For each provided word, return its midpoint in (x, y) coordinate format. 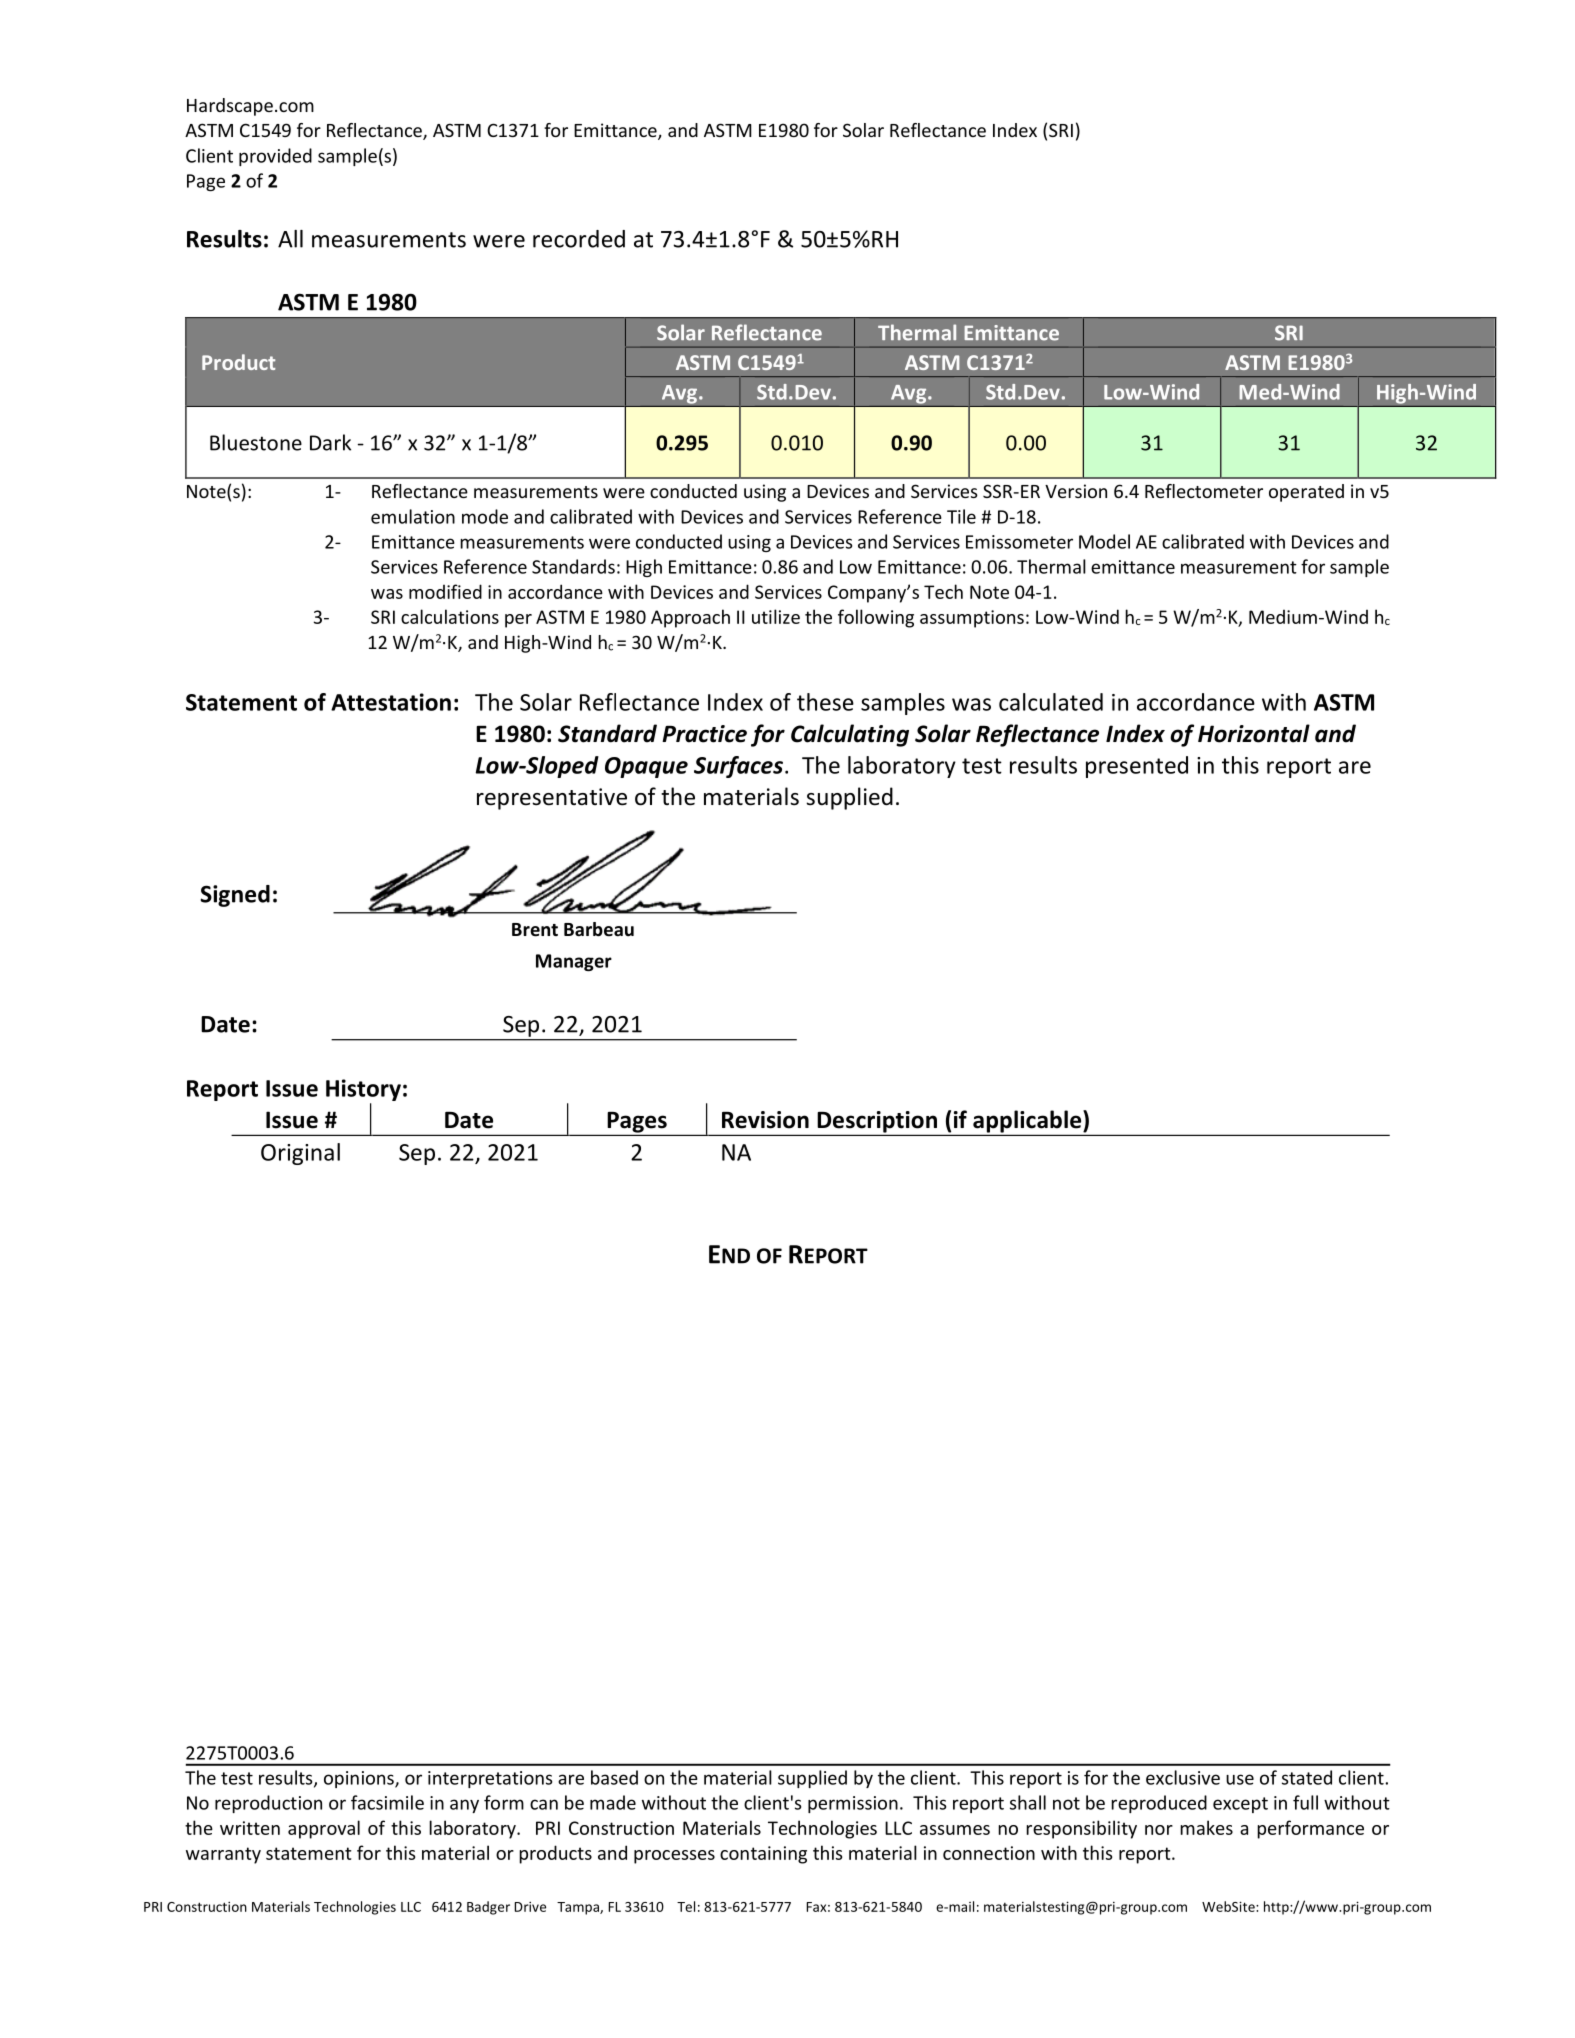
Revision (765, 1120)
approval (324, 1829)
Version (1076, 491)
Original (300, 1154)
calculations (450, 616)
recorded (579, 239)
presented (1137, 767)
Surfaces (738, 767)
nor (1159, 1830)
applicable (1028, 1121)
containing (763, 1855)
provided (275, 157)
